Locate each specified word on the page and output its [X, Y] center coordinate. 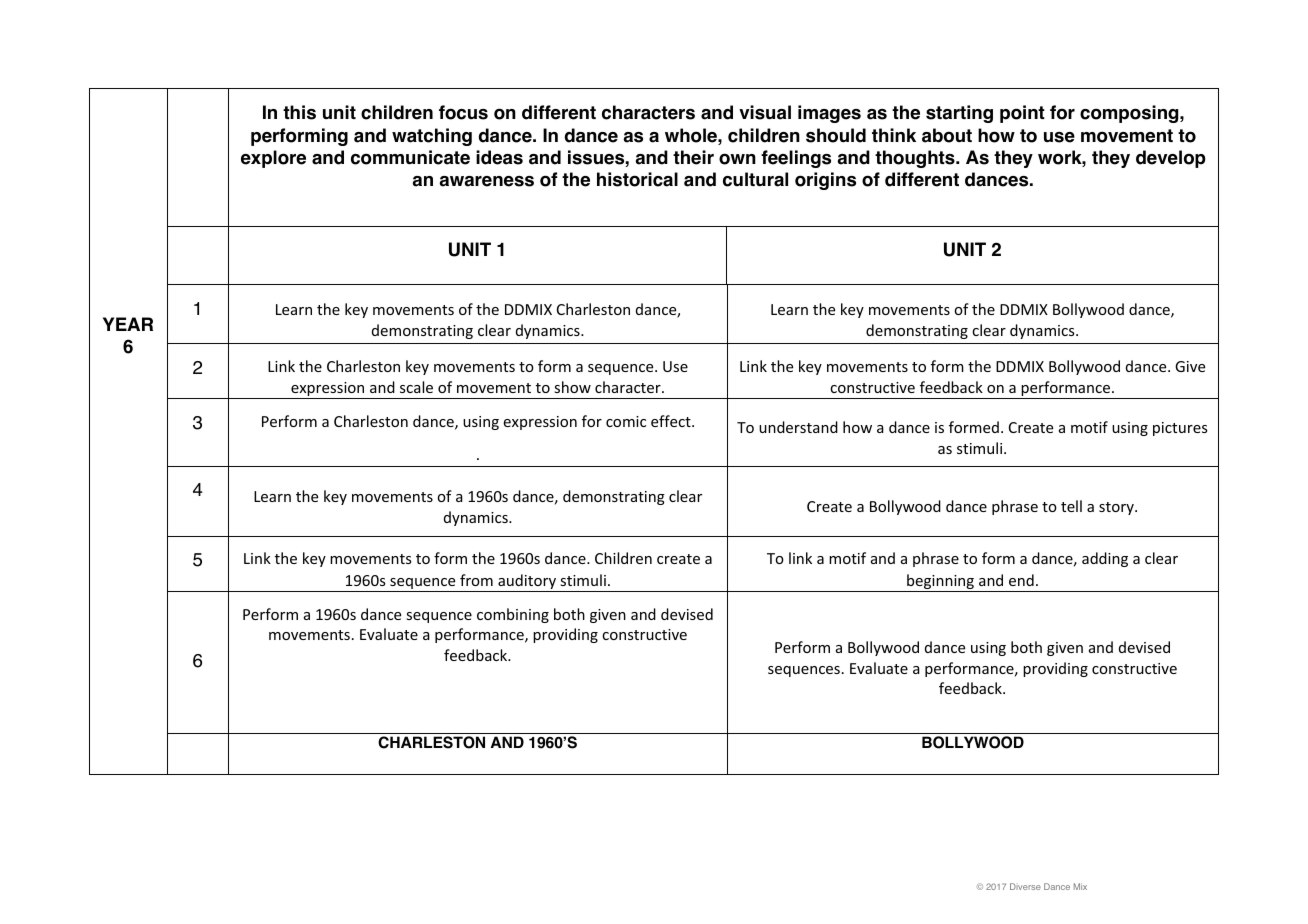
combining [513, 615]
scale [416, 387]
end [1021, 580]
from [476, 580]
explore [273, 159]
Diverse [1025, 886]
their [693, 157]
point [1022, 114]
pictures [1180, 429]
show [572, 387]
